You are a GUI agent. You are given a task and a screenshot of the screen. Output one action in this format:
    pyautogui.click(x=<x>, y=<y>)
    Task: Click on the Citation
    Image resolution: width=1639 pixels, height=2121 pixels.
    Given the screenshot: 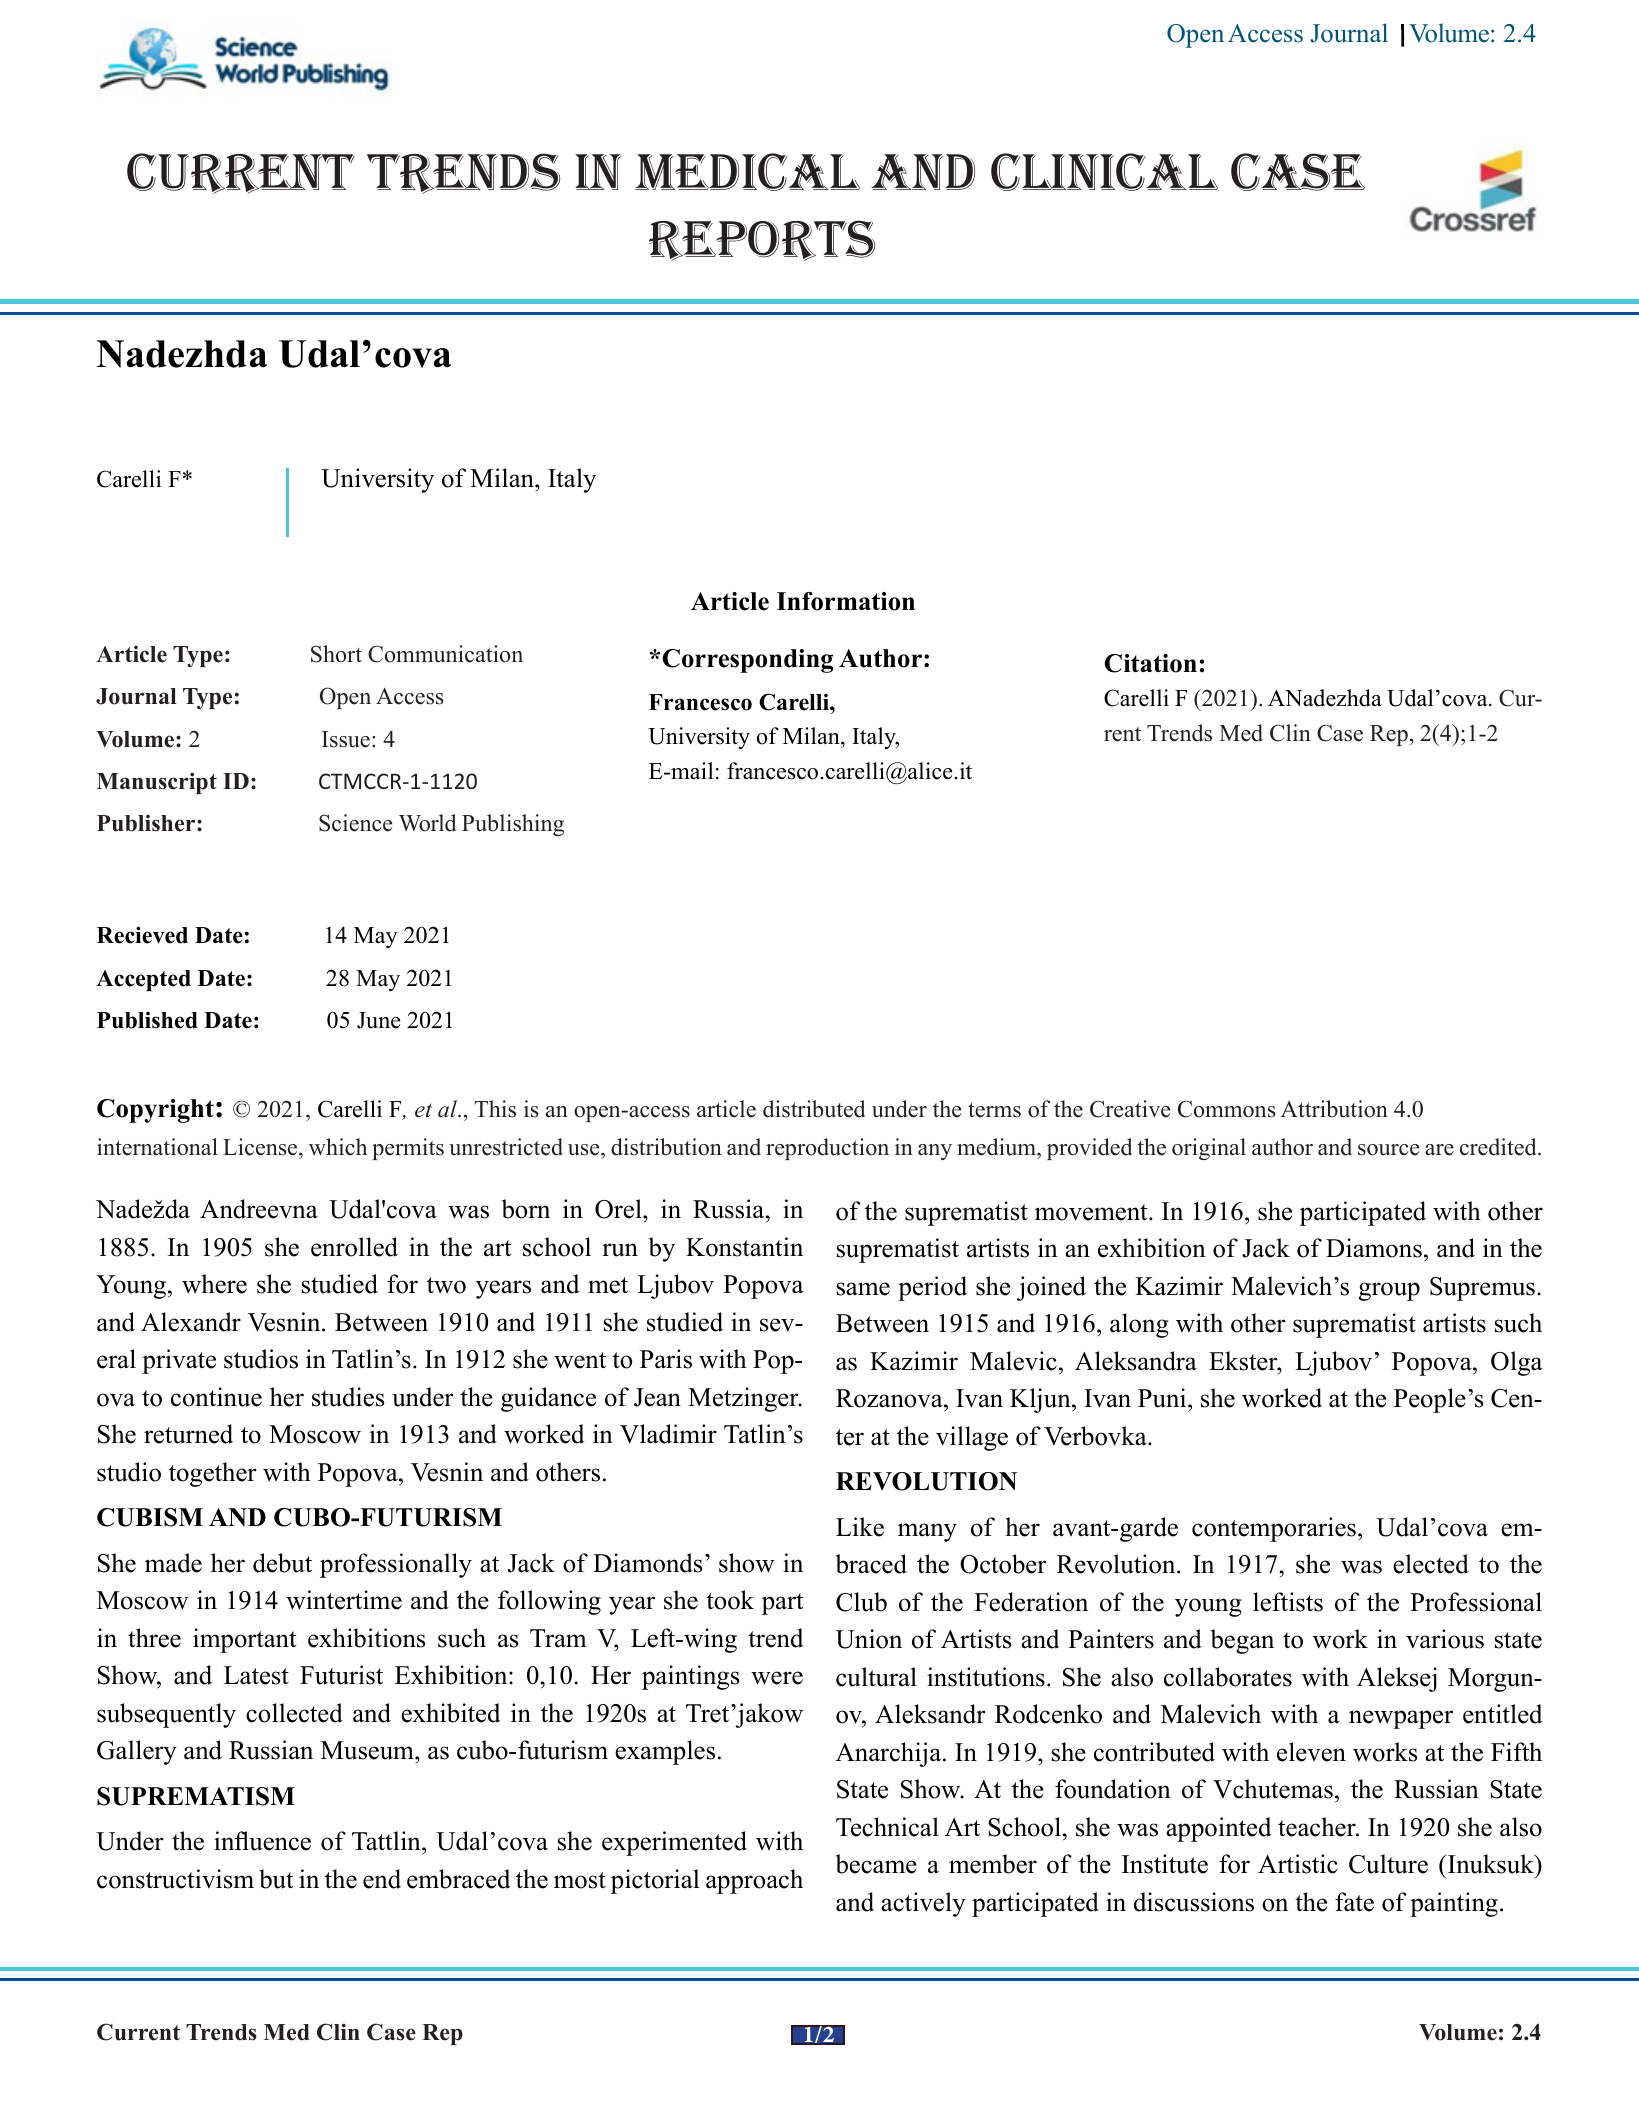 What is the action you would take?
    pyautogui.click(x=1151, y=663)
